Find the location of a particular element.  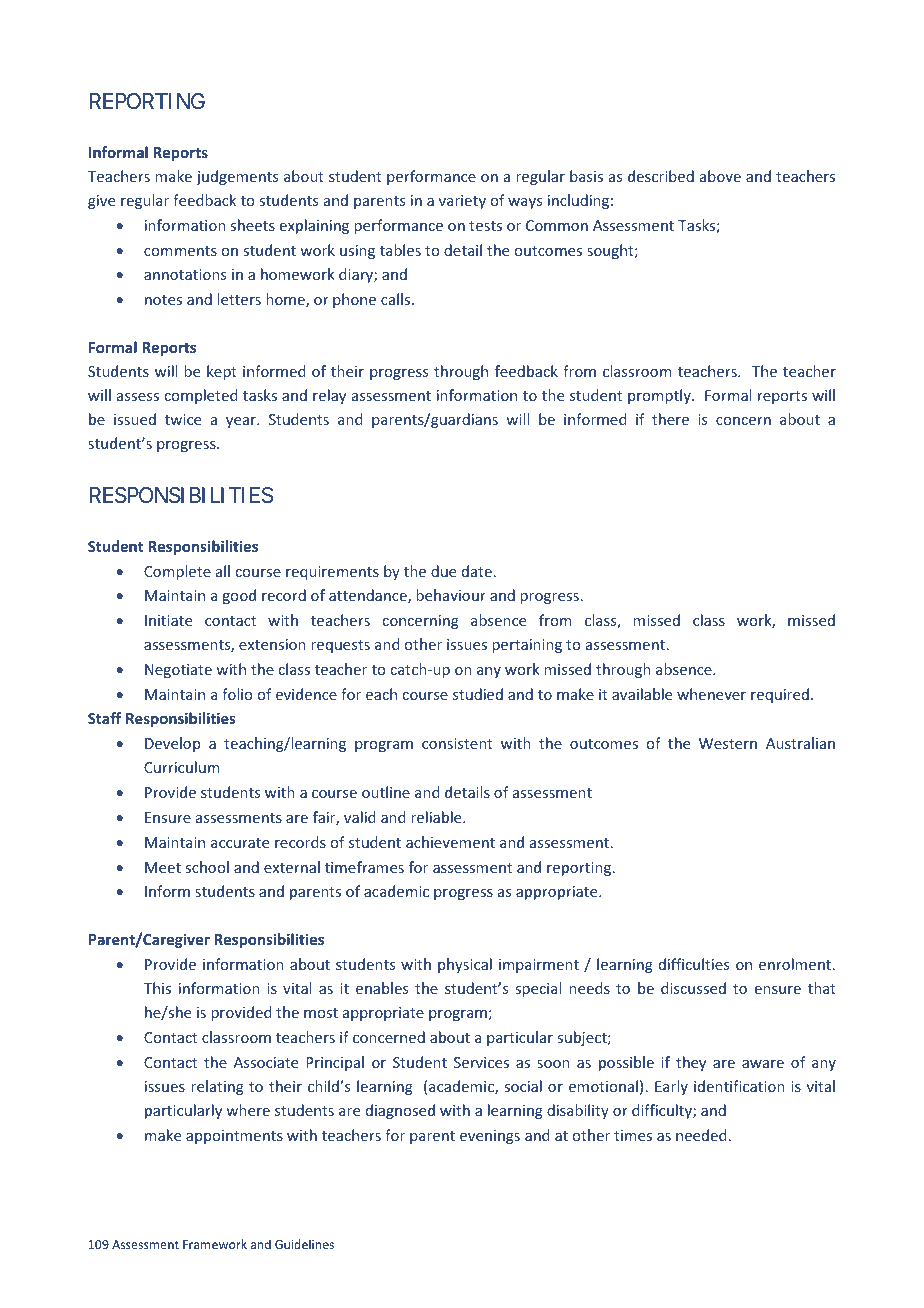

studied is located at coordinates (478, 694).
